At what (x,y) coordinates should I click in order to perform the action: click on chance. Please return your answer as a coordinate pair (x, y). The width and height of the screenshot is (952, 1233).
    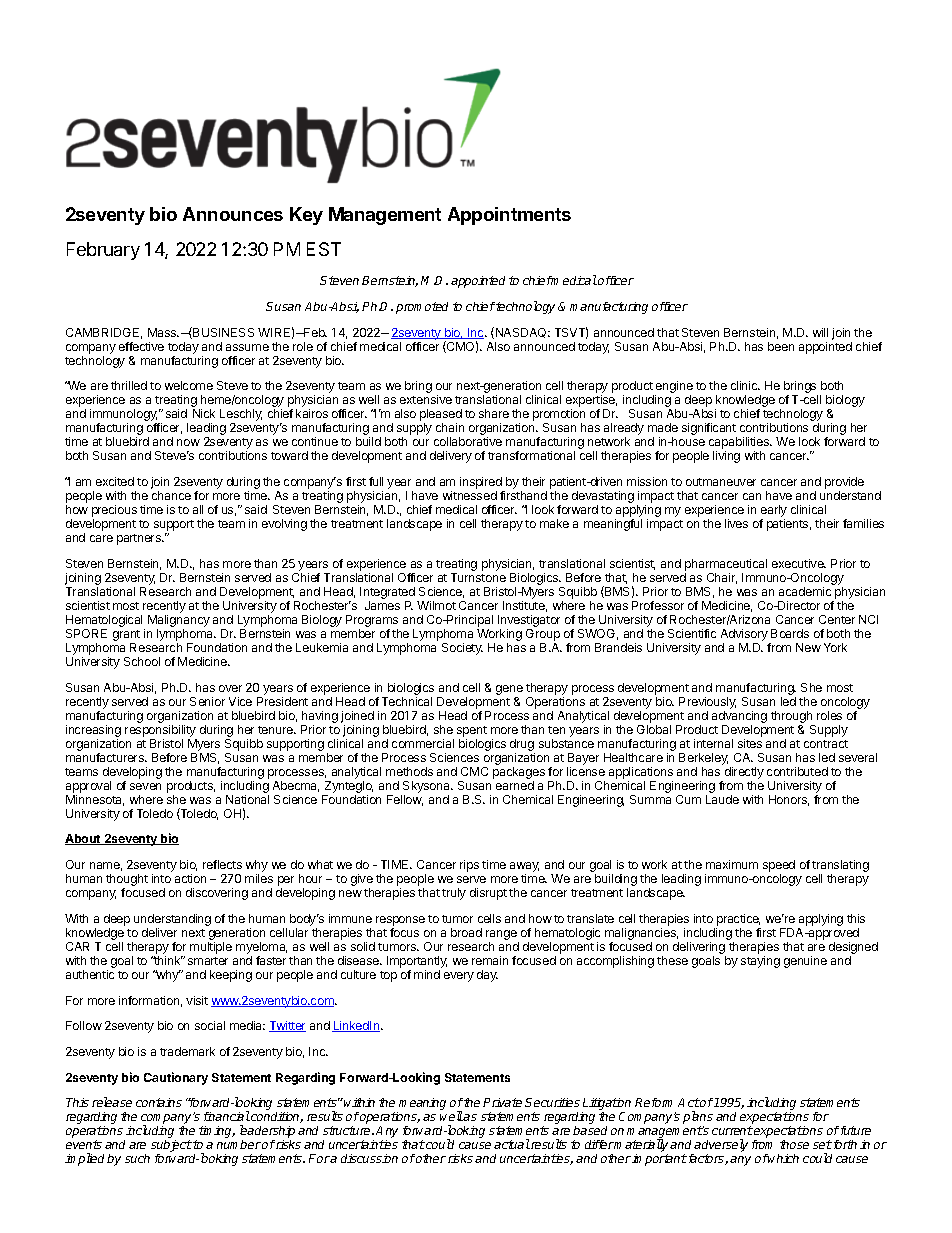
    Looking at the image, I should click on (171, 495).
